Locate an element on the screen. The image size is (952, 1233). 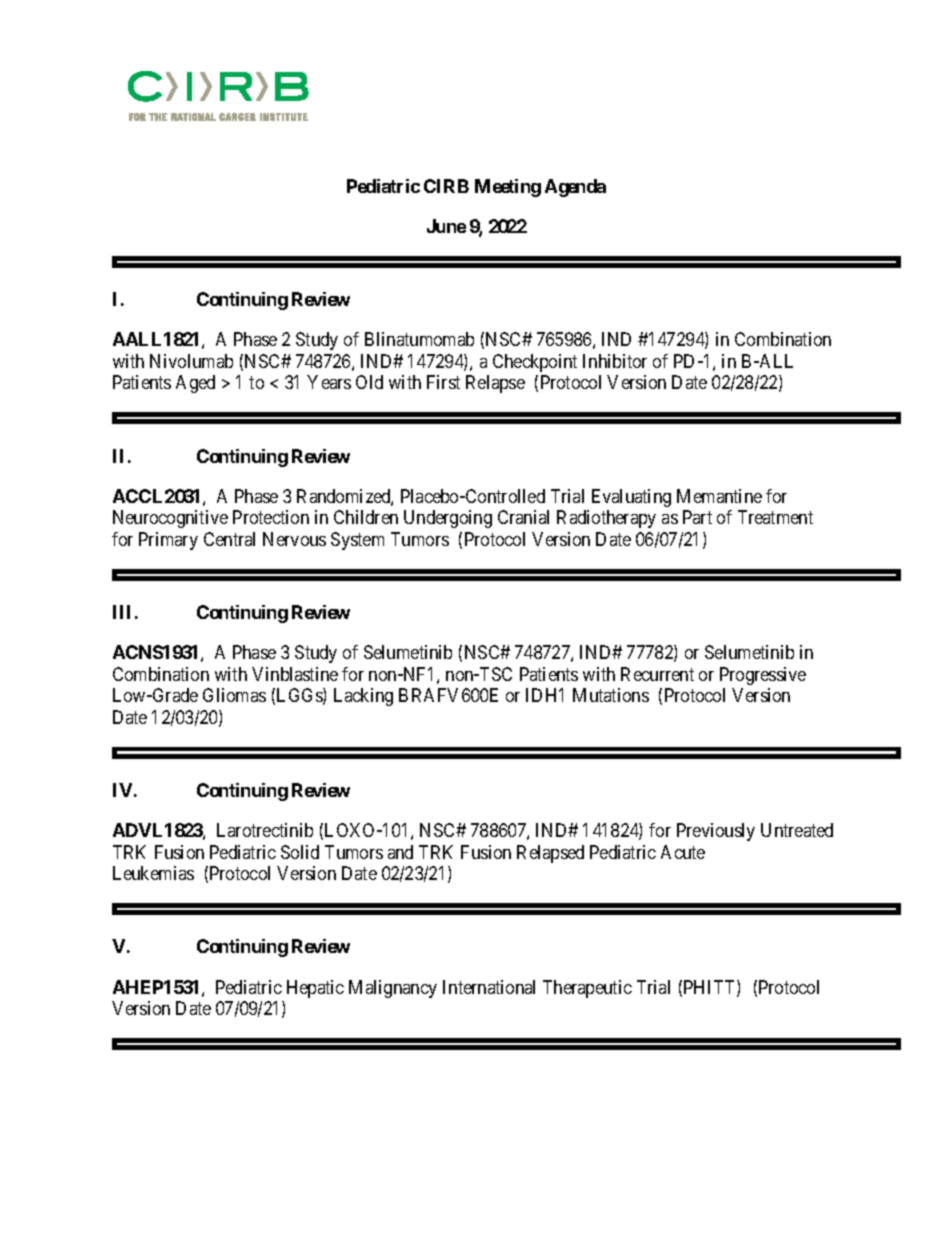
Hepatic is located at coordinates (315, 989).
